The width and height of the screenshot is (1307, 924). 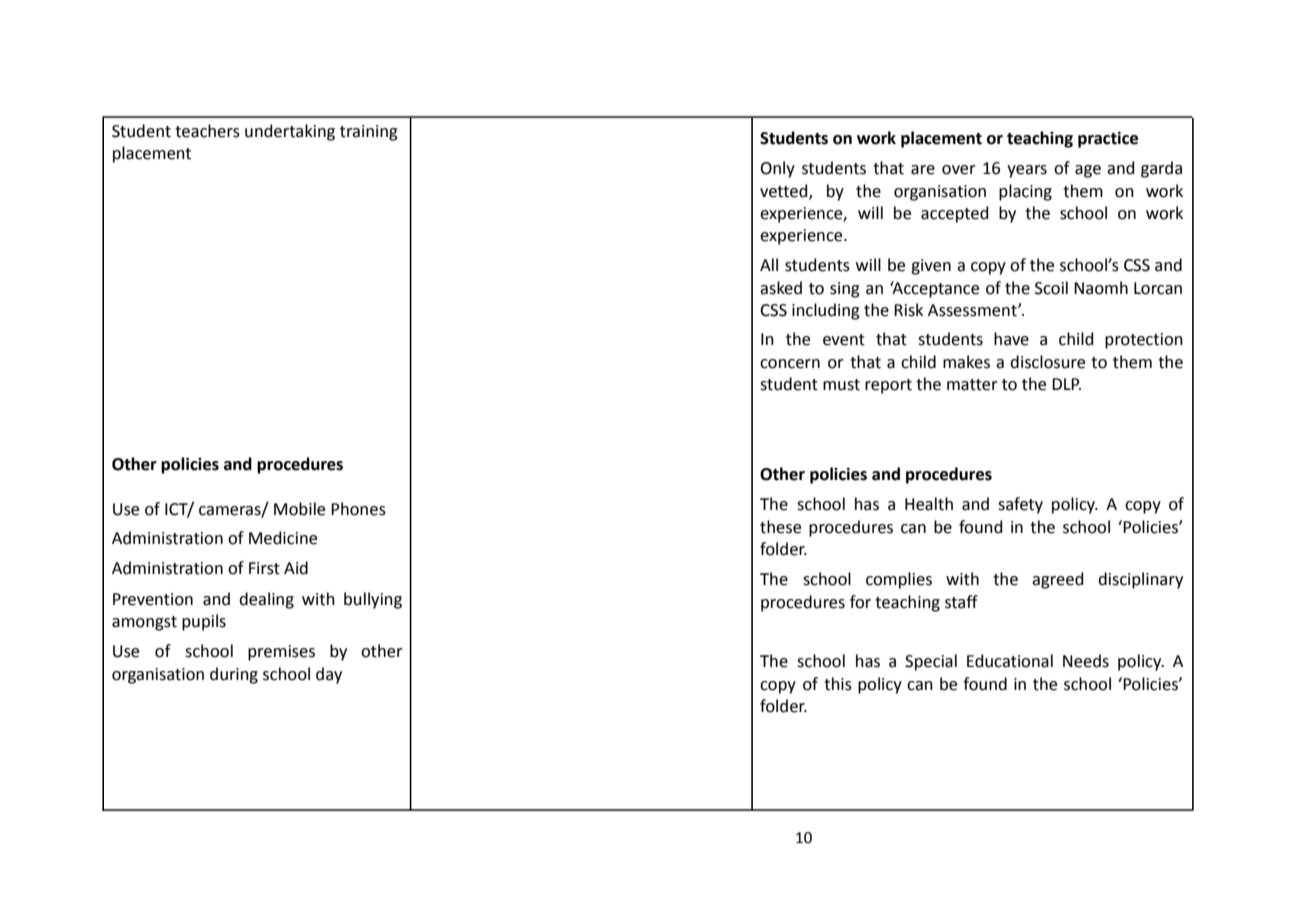 I want to click on Only, so click(x=777, y=169).
